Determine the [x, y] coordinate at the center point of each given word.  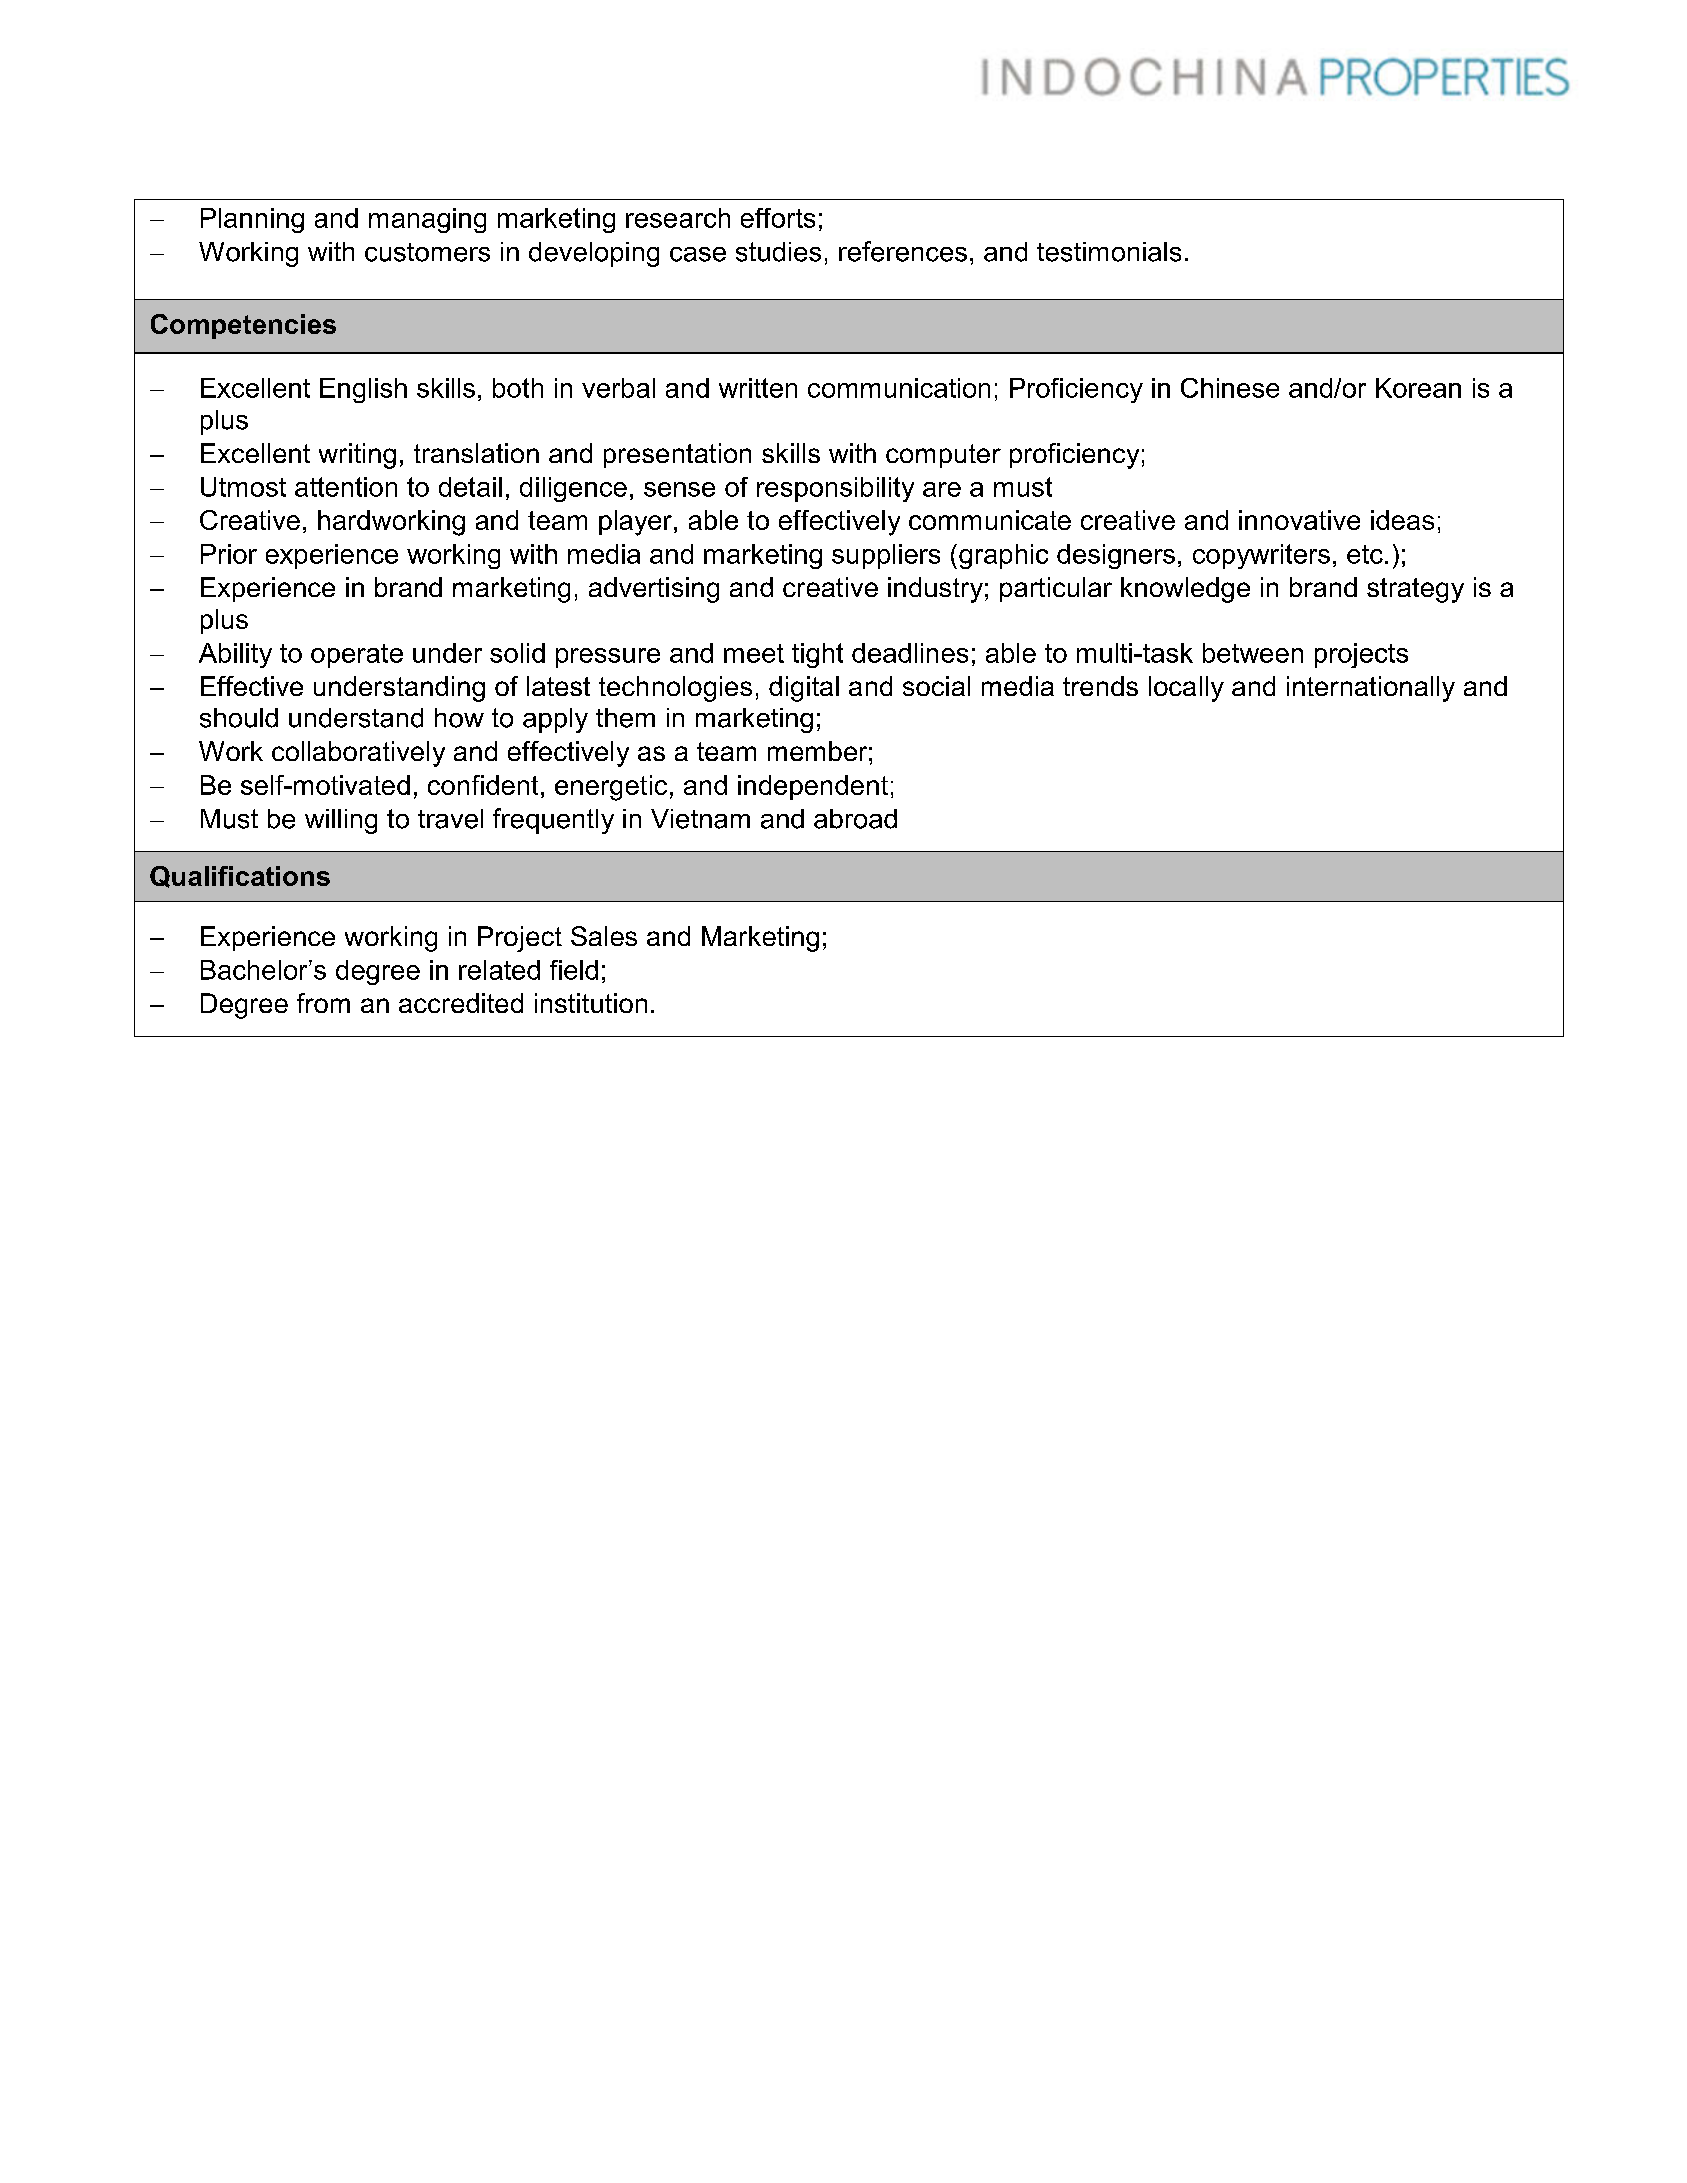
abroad [855, 819]
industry [935, 590]
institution [591, 1003]
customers [427, 252]
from [323, 1003]
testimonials [1109, 252]
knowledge [1185, 590]
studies [778, 252]
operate [357, 656]
